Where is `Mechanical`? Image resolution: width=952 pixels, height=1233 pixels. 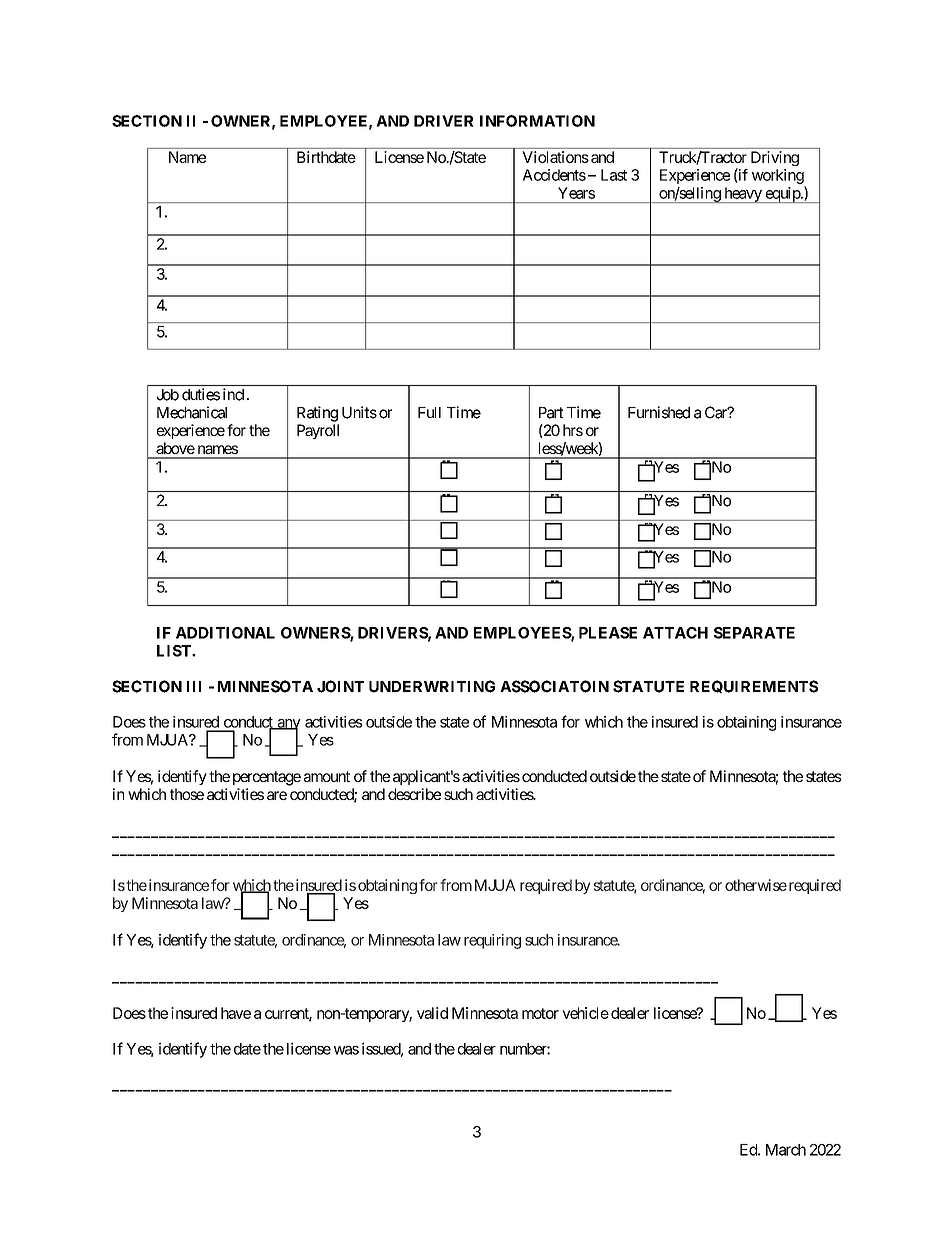
Mechanical is located at coordinates (192, 412).
